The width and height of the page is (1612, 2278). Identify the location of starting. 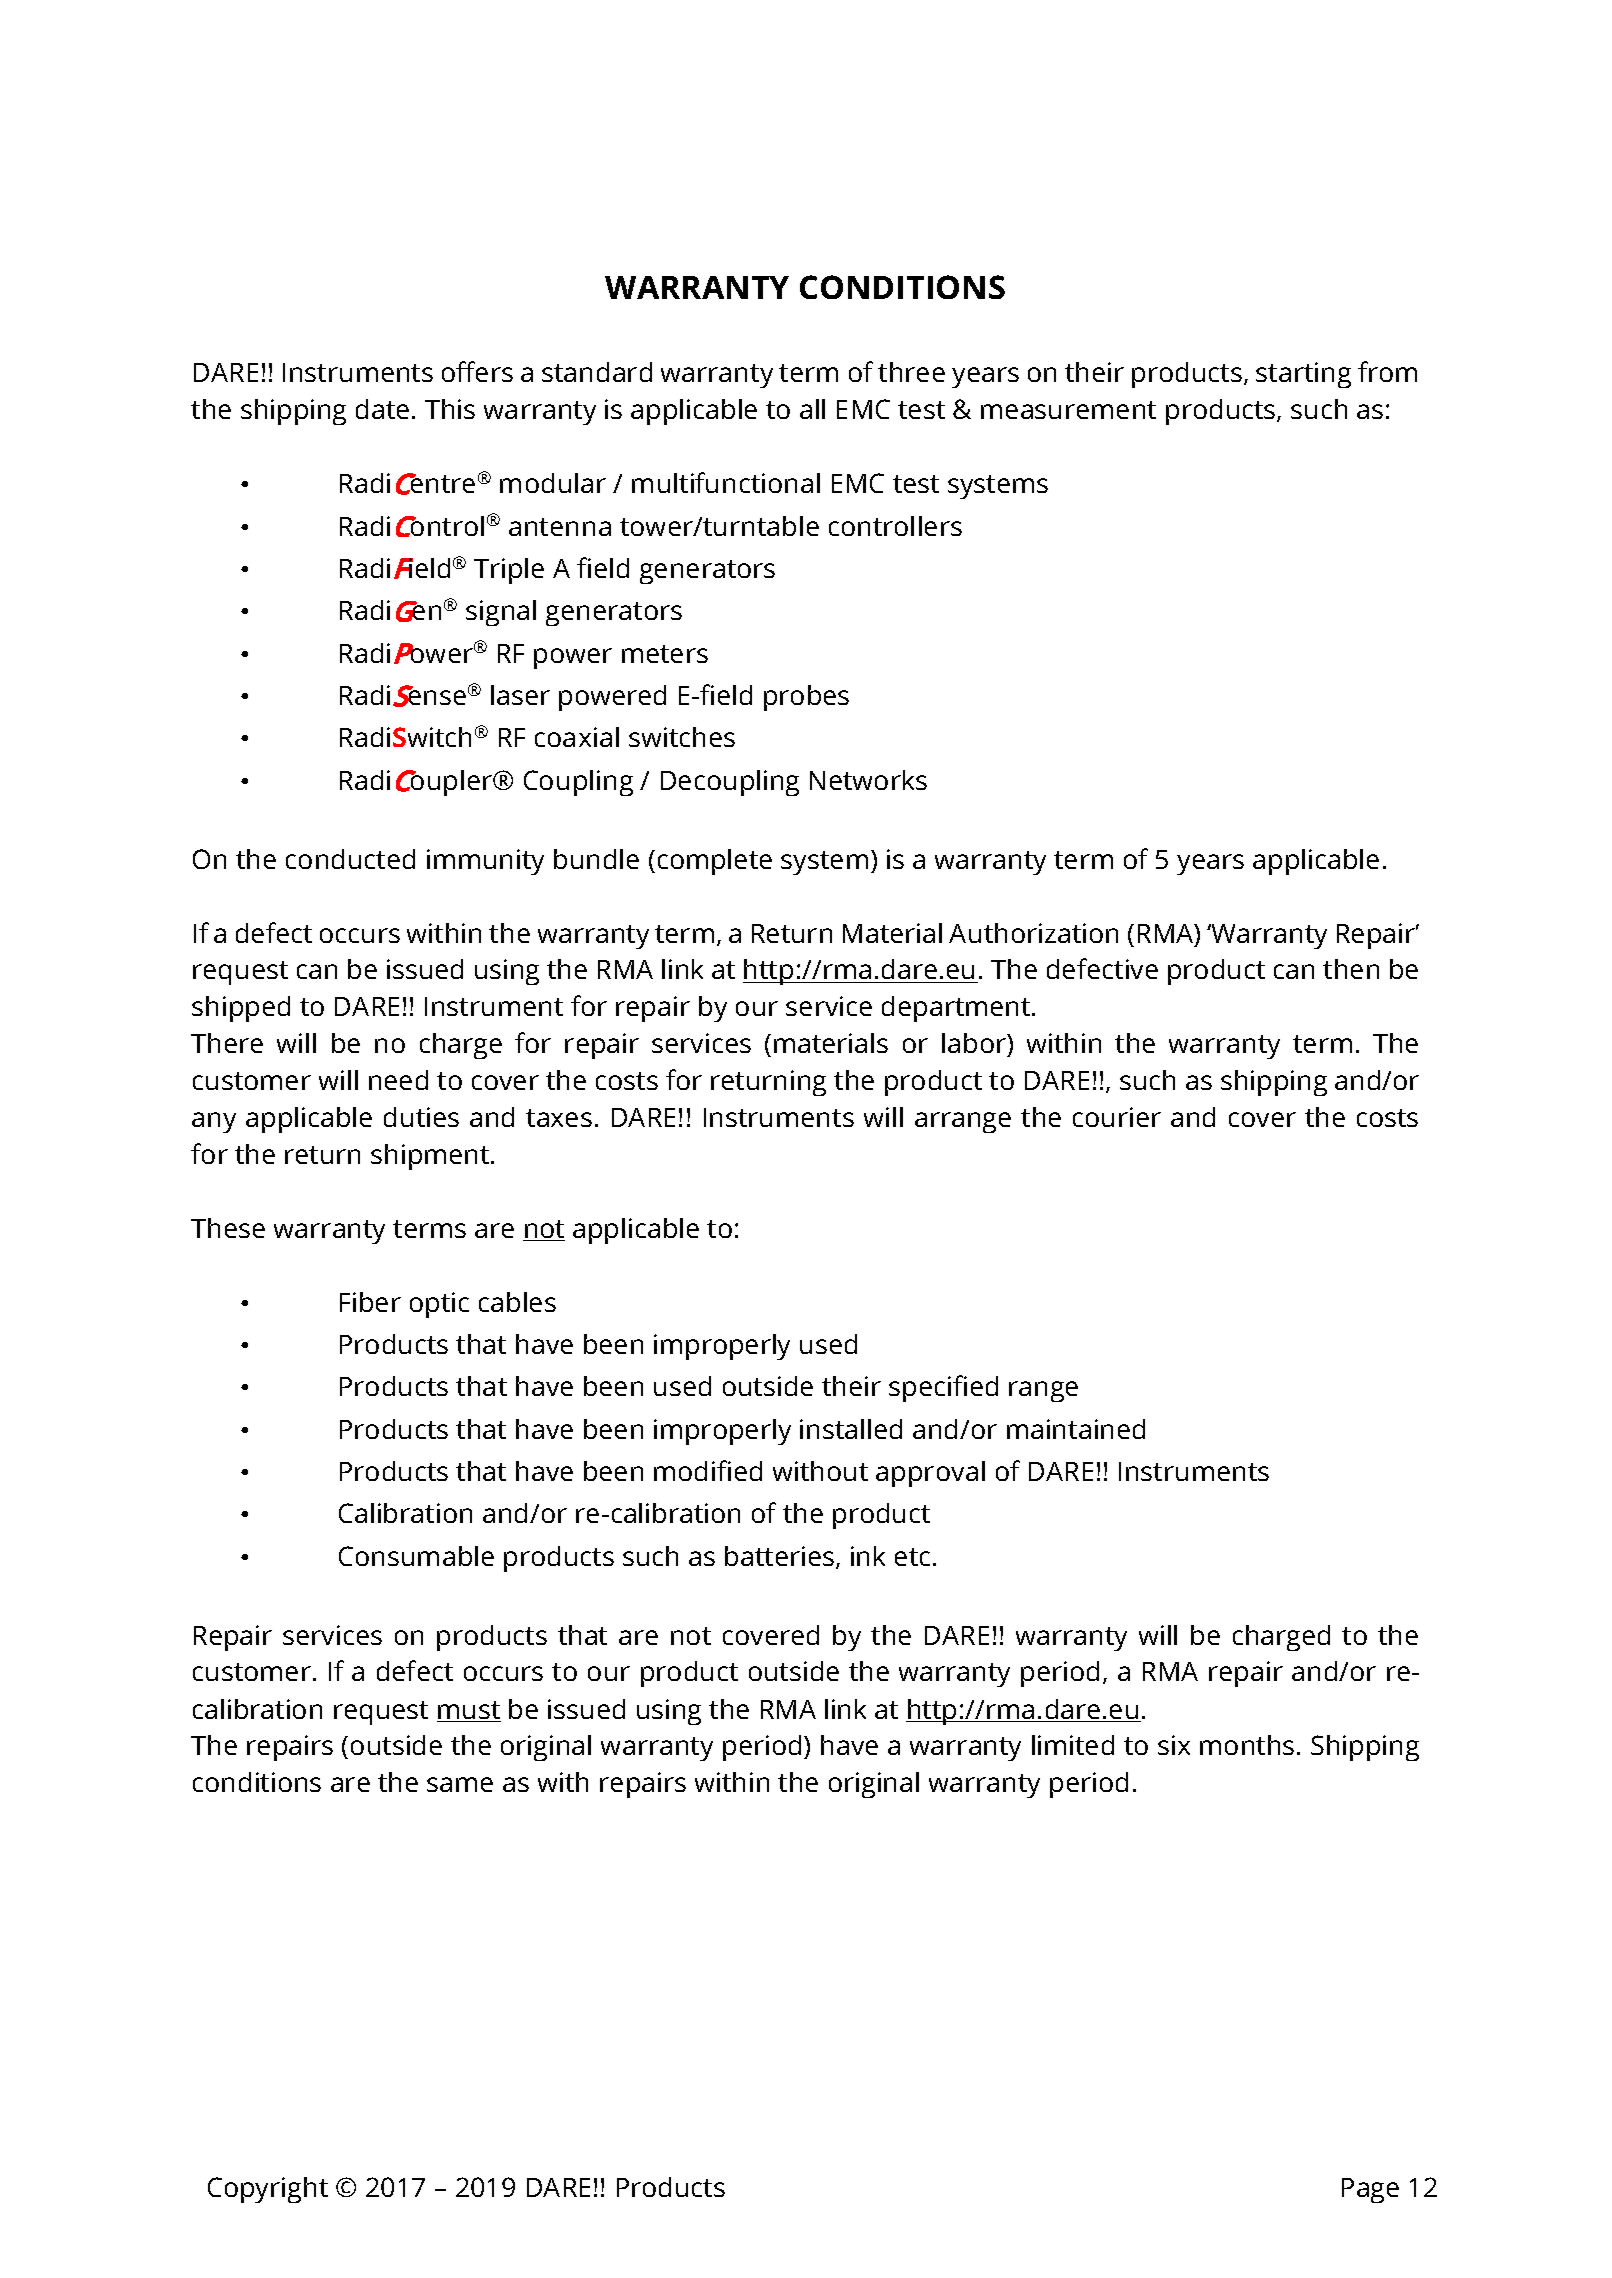
(1303, 375).
